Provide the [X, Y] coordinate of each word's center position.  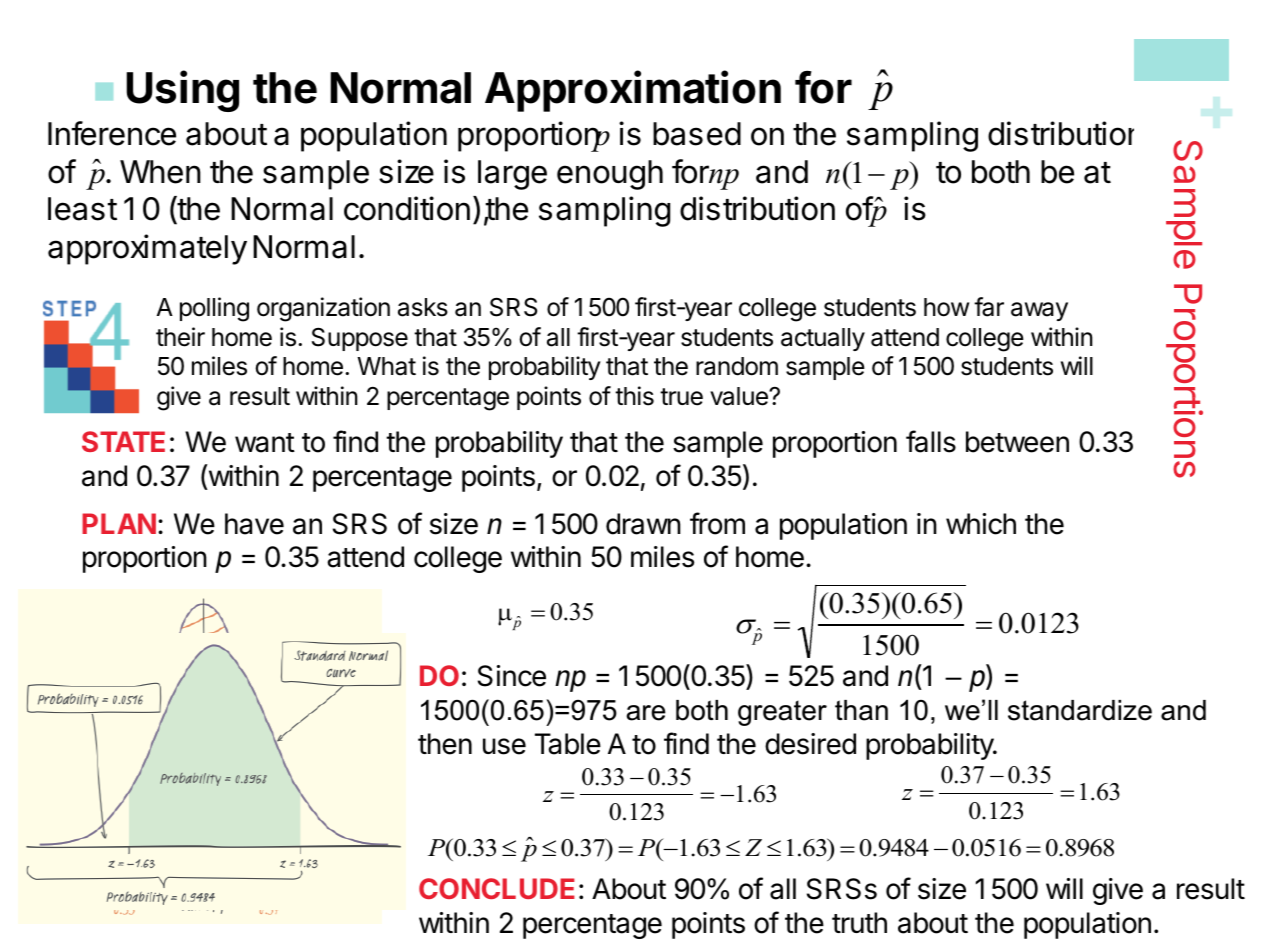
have [254, 524]
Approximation [633, 91]
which [981, 524]
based [697, 134]
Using [182, 91]
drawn [643, 524]
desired [810, 744]
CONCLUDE [497, 888]
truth [859, 922]
